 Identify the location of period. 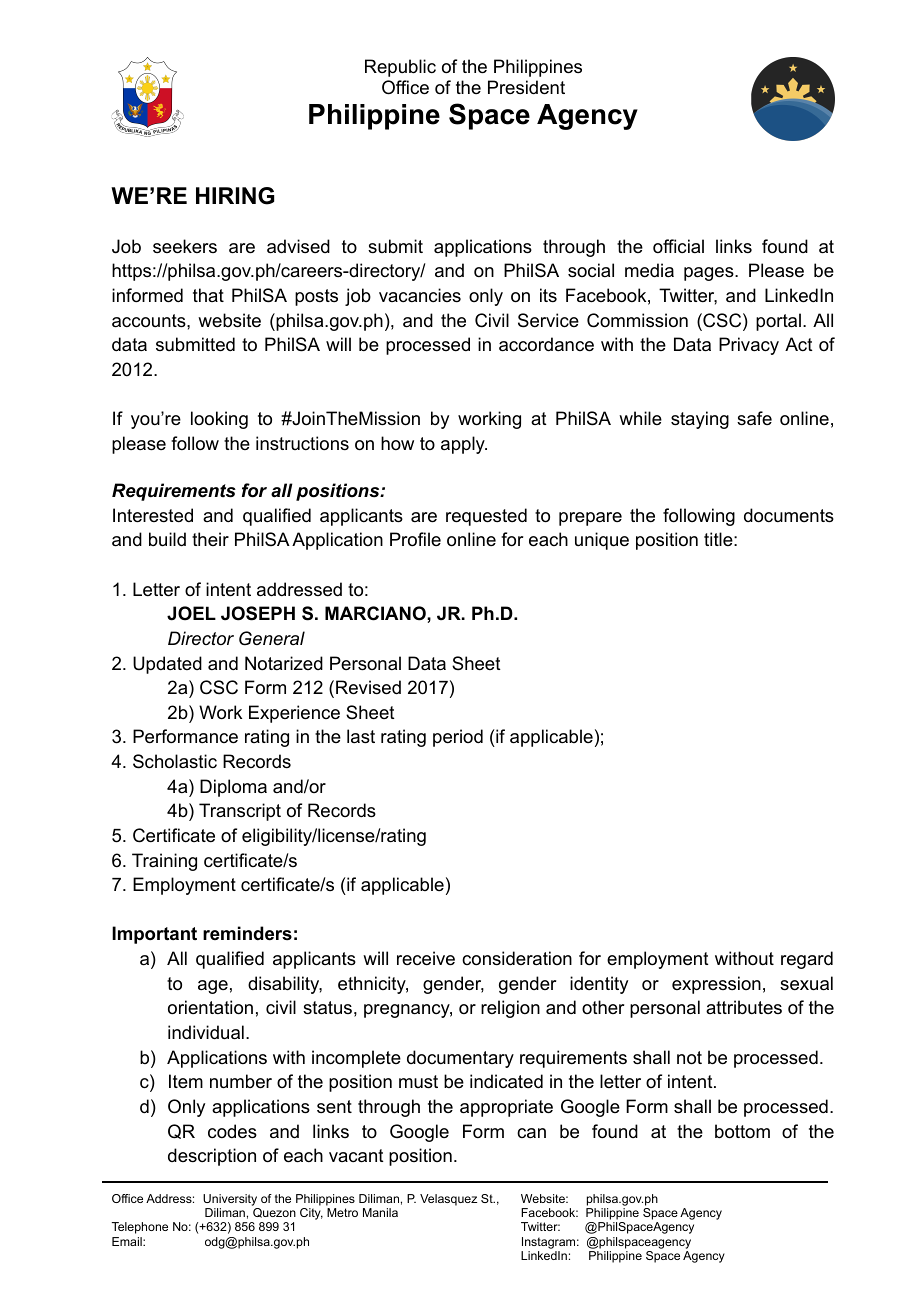
(458, 738).
